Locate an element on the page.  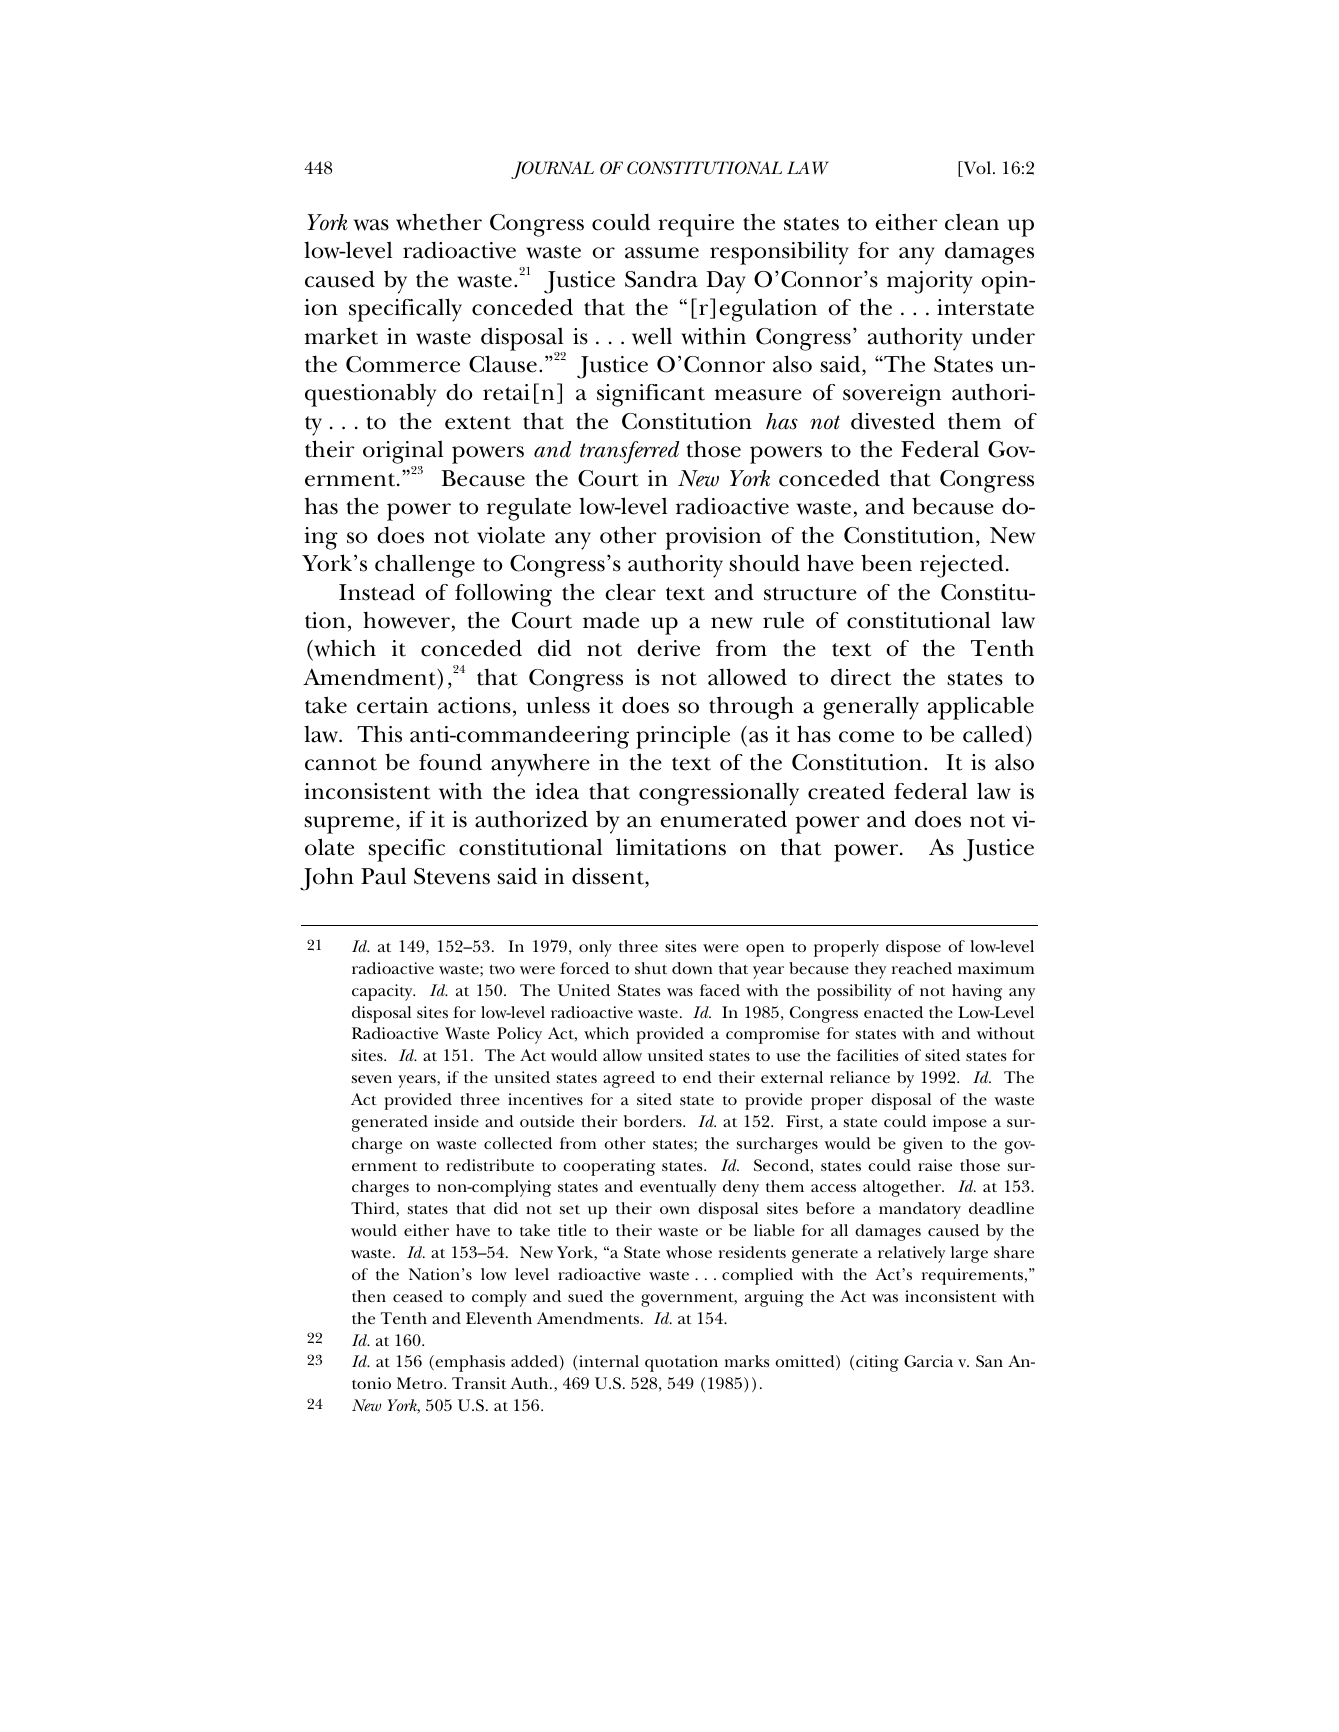
principle is located at coordinates (683, 737).
